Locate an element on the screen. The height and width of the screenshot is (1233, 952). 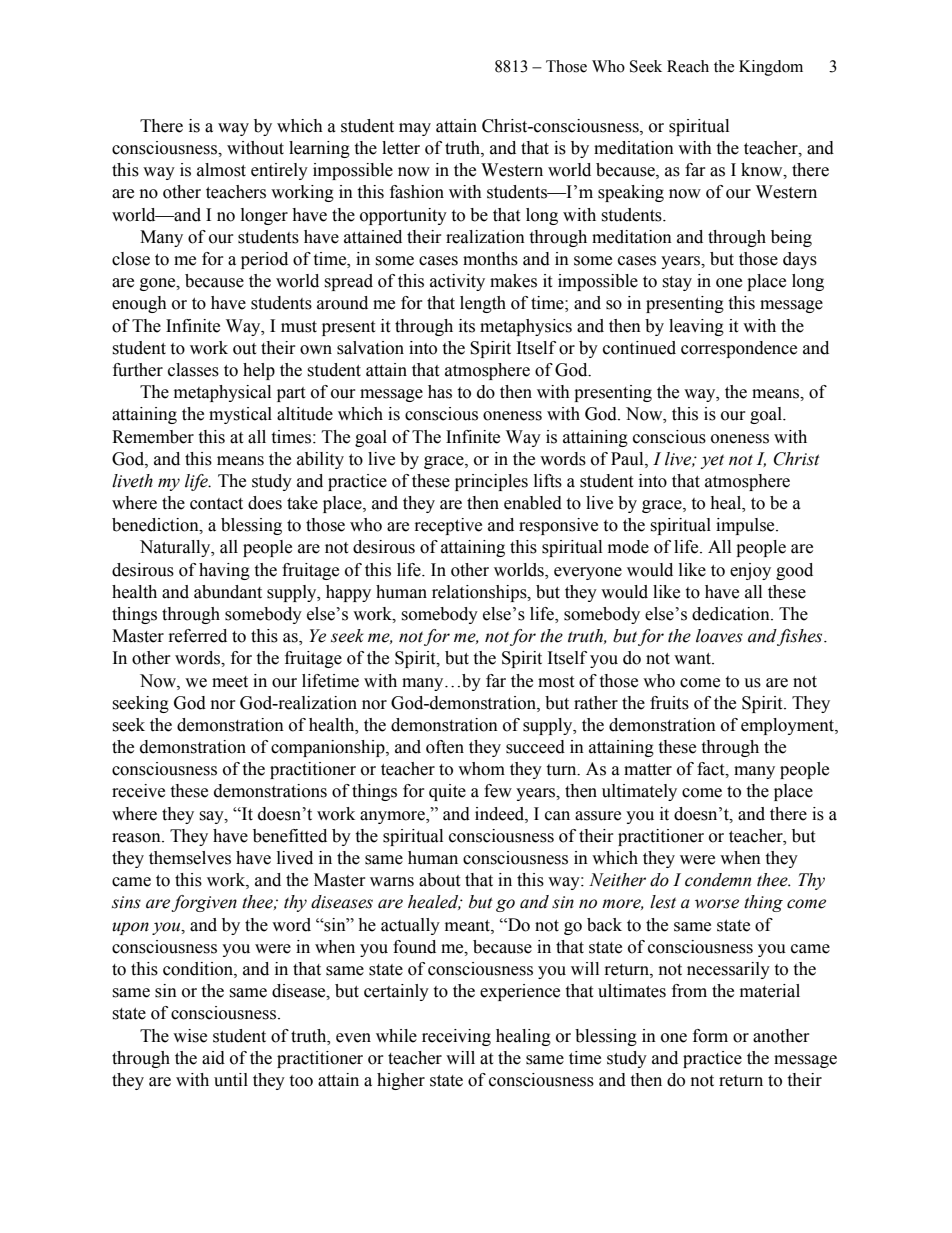
may is located at coordinates (415, 129).
